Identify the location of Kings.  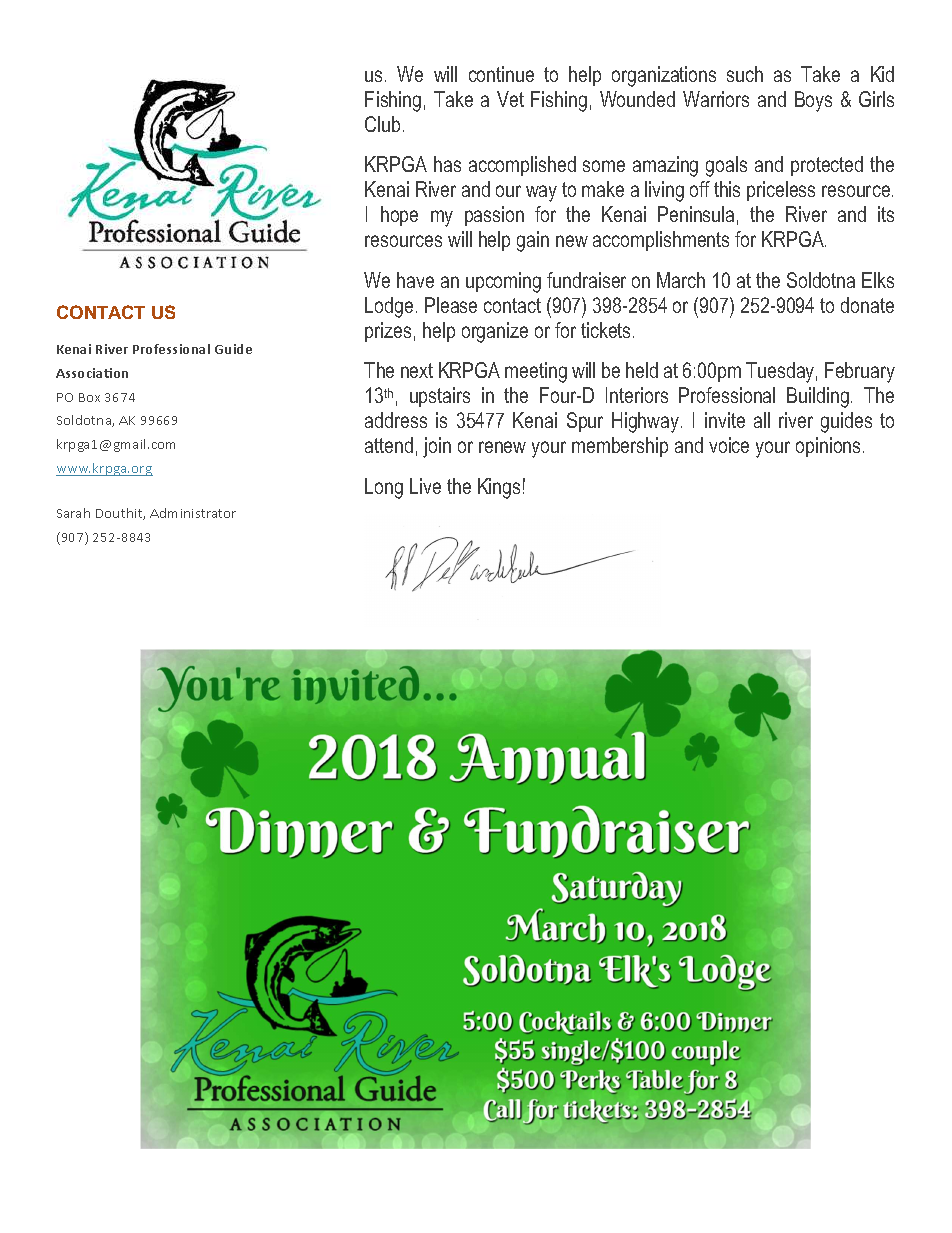
(499, 488).
